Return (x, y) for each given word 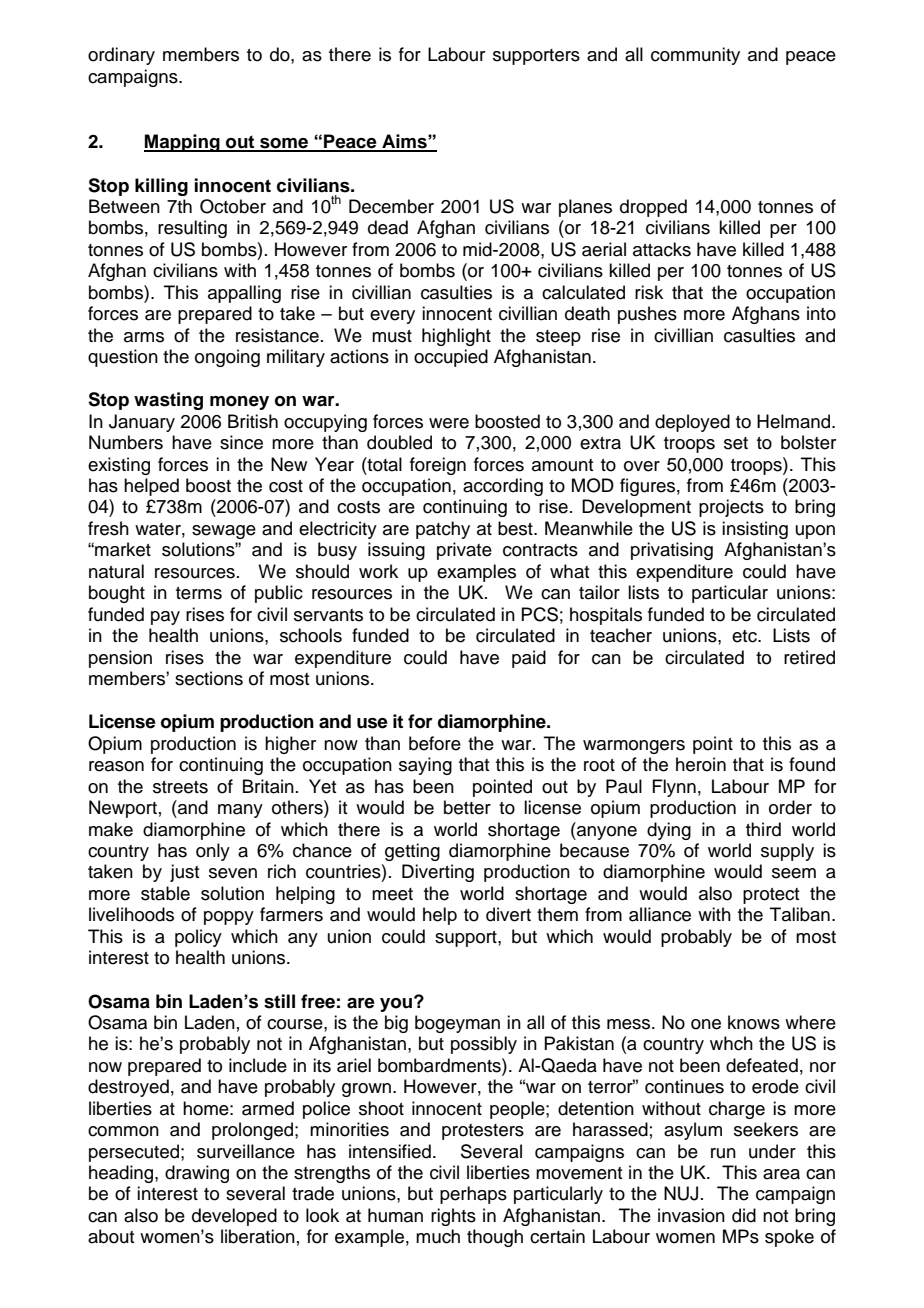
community (695, 56)
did (744, 1215)
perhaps (473, 1195)
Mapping (183, 143)
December (391, 206)
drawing (197, 1174)
